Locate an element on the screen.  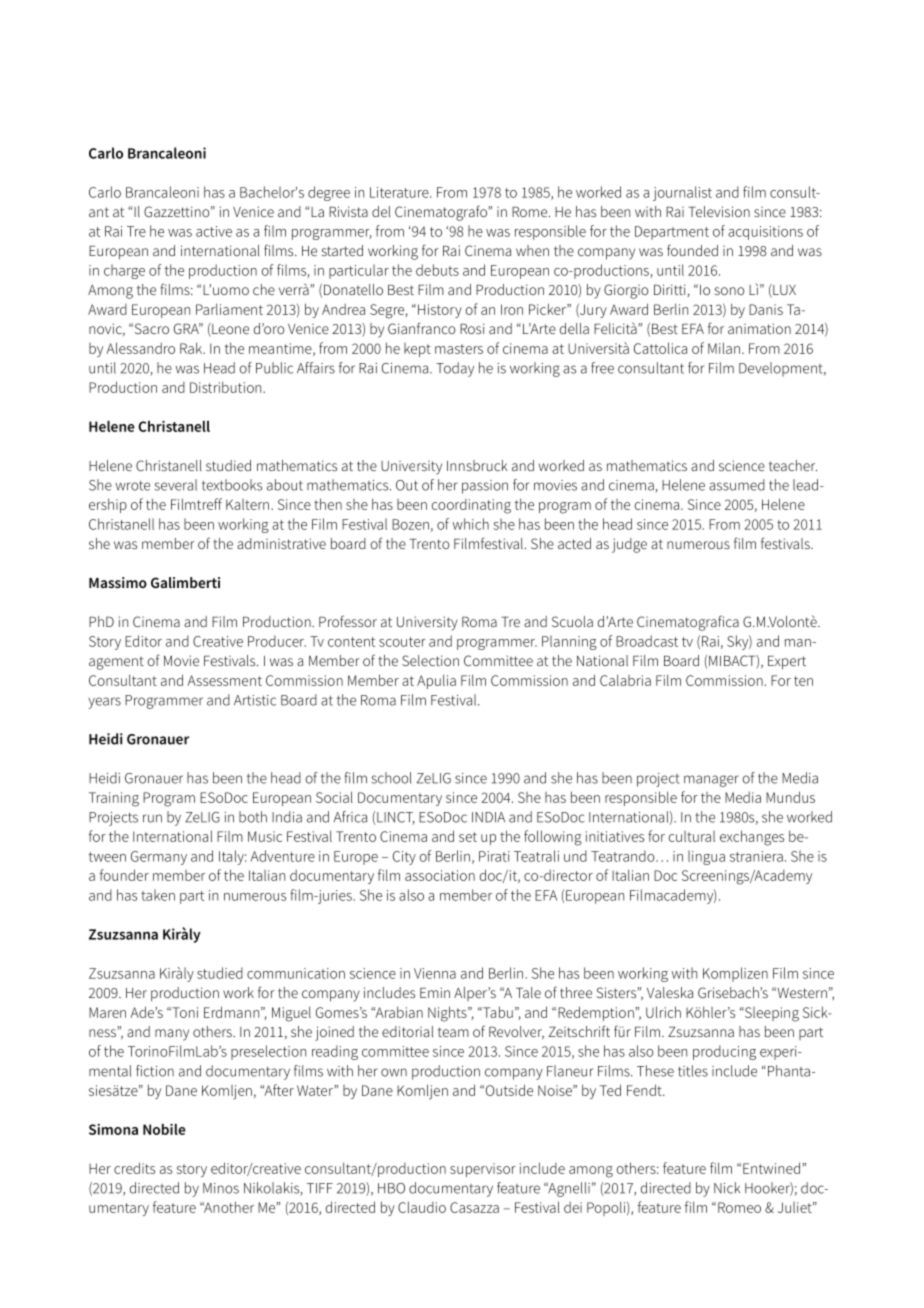
supervisor is located at coordinates (483, 1170).
